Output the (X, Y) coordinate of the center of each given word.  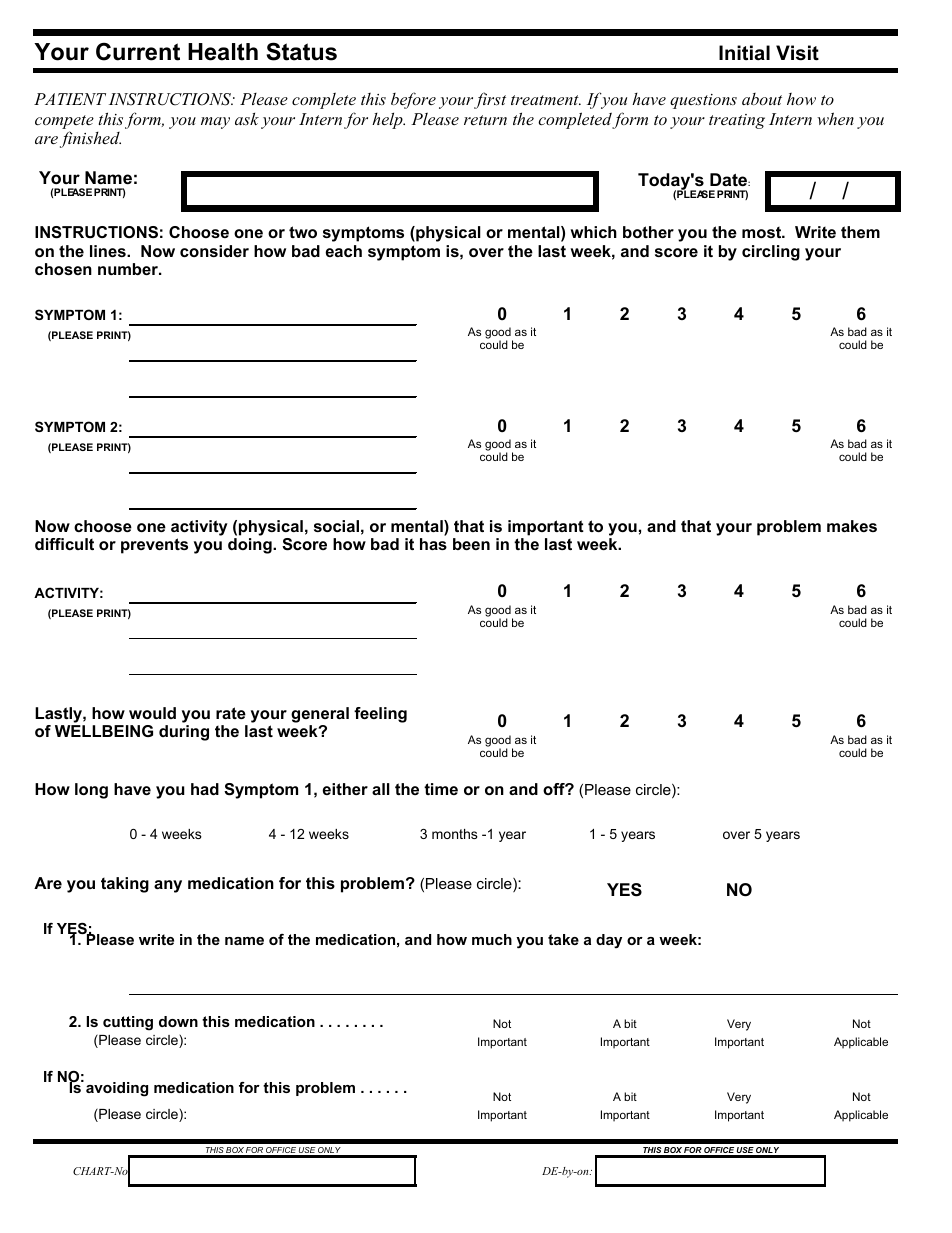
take (563, 939)
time (441, 789)
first (490, 100)
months (455, 834)
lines (109, 251)
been (471, 544)
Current (138, 51)
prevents (154, 546)
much (492, 939)
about (762, 99)
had (205, 789)
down (178, 1021)
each (343, 251)
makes (852, 526)
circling (771, 253)
